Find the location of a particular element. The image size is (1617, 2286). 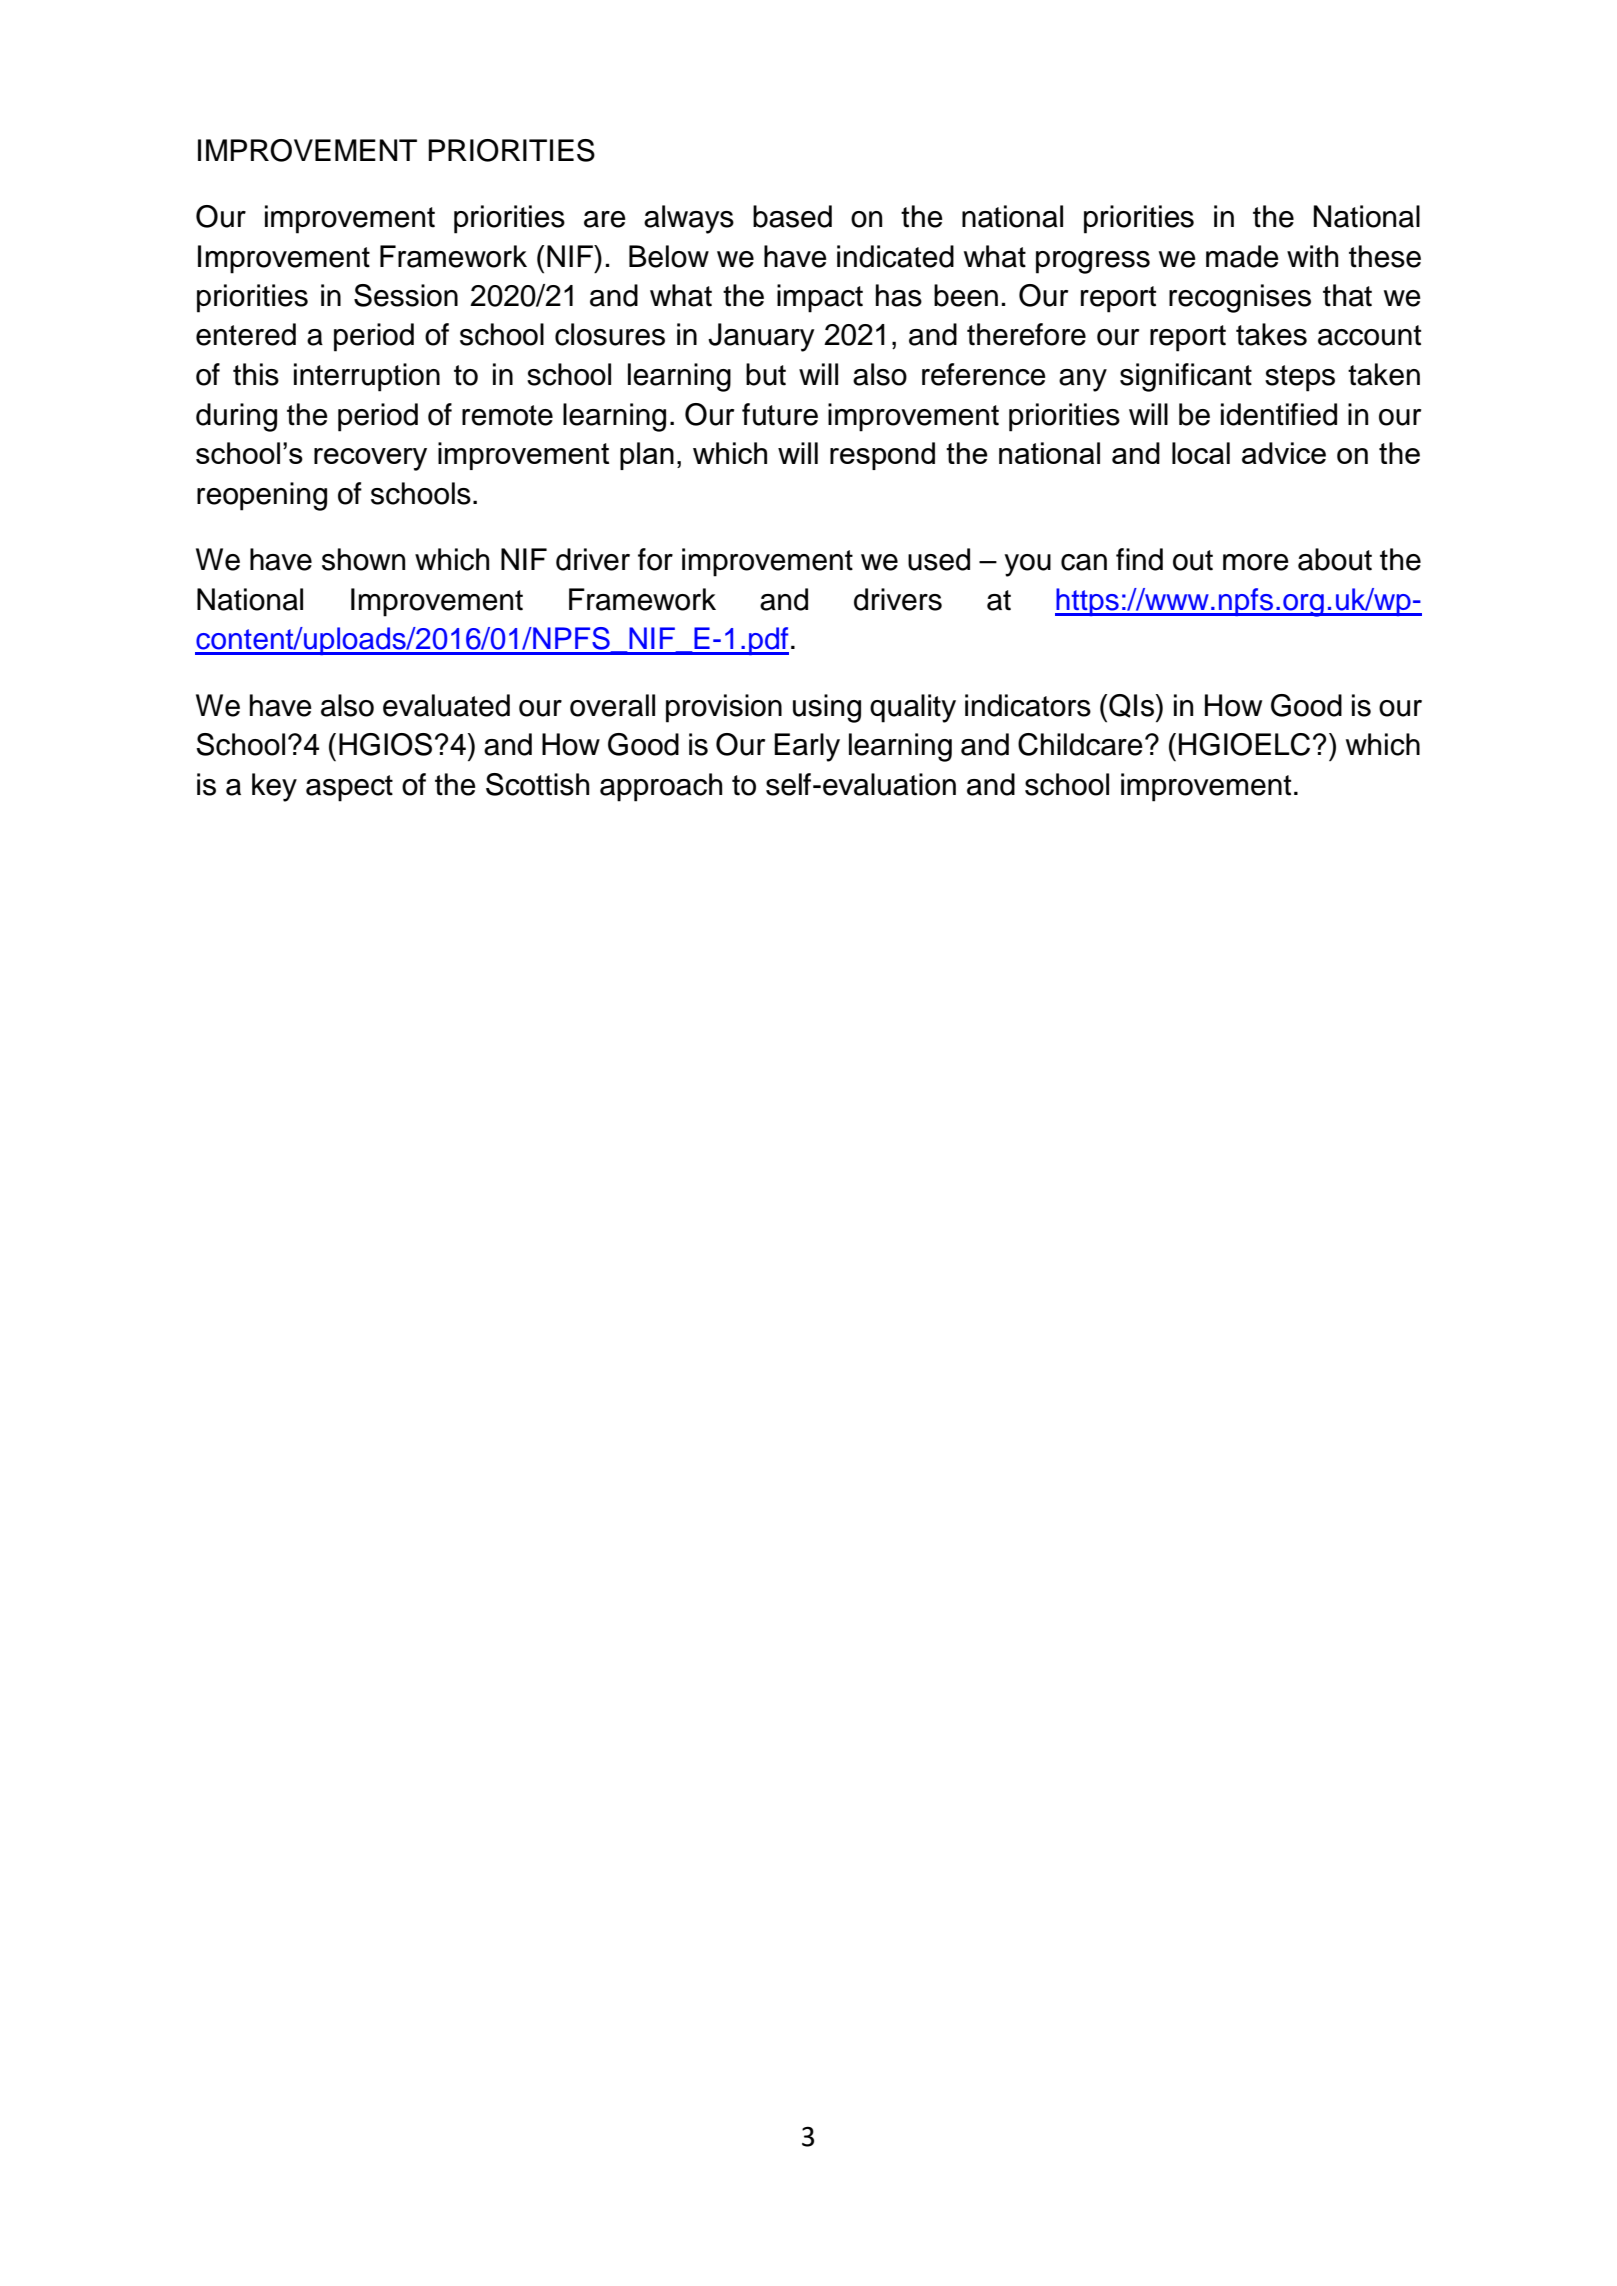

more is located at coordinates (1256, 562).
